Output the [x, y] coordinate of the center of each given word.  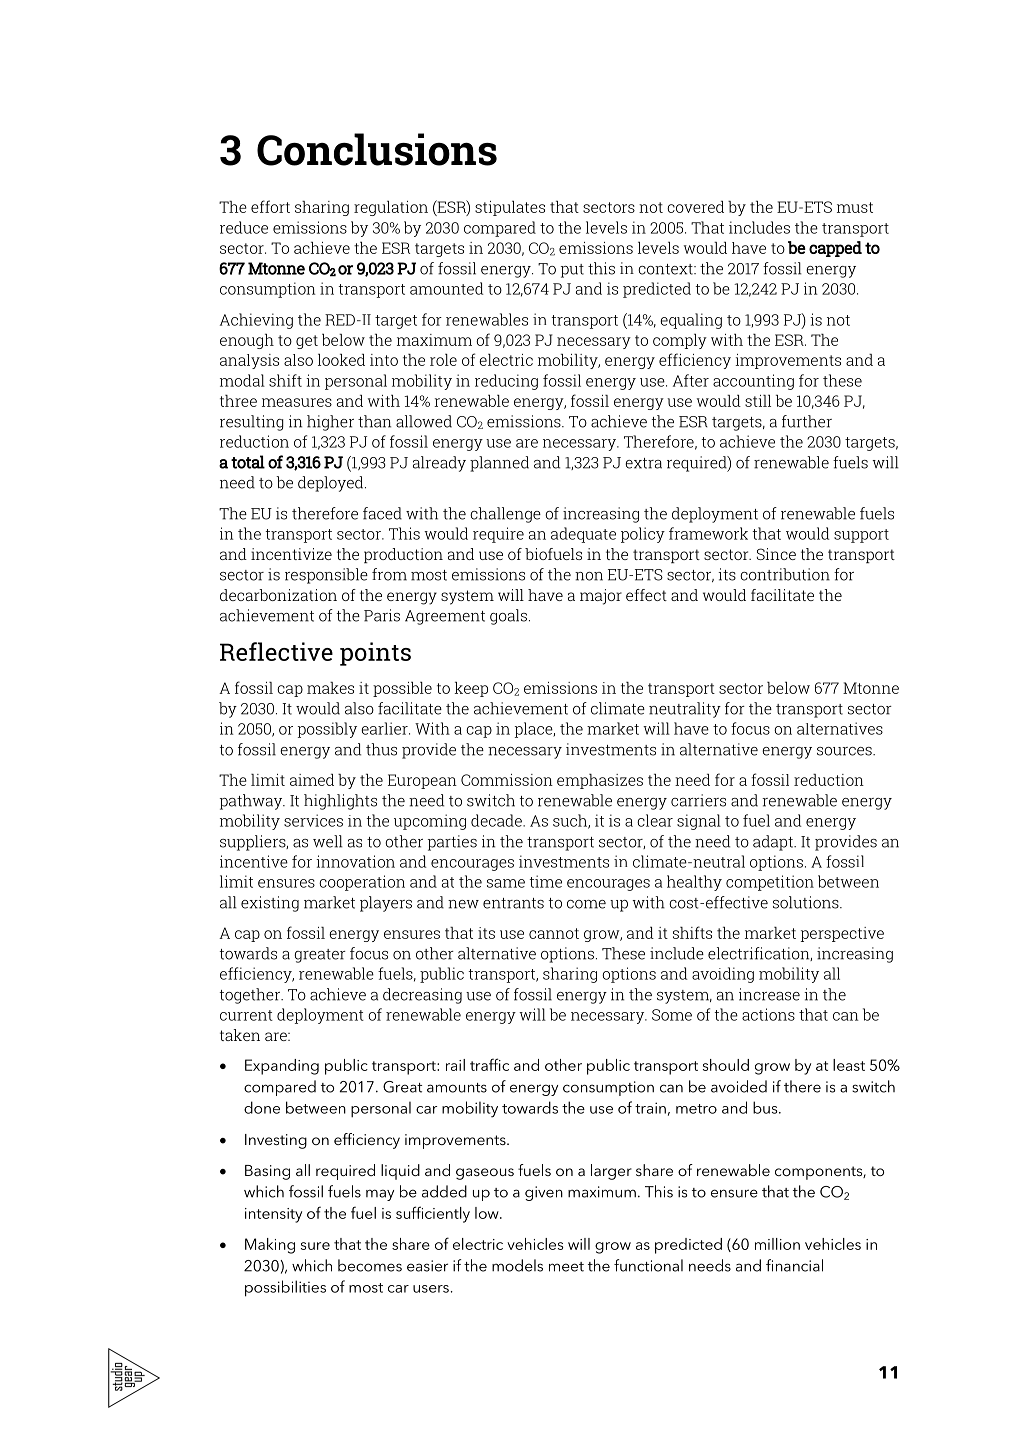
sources [845, 751]
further [807, 421]
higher [330, 423]
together [251, 996]
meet [566, 1267]
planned [499, 464]
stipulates [510, 208]
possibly [327, 730]
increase [769, 994]
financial [794, 1265]
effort [270, 206]
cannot [554, 933]
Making [270, 1246]
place [535, 730]
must [855, 207]
